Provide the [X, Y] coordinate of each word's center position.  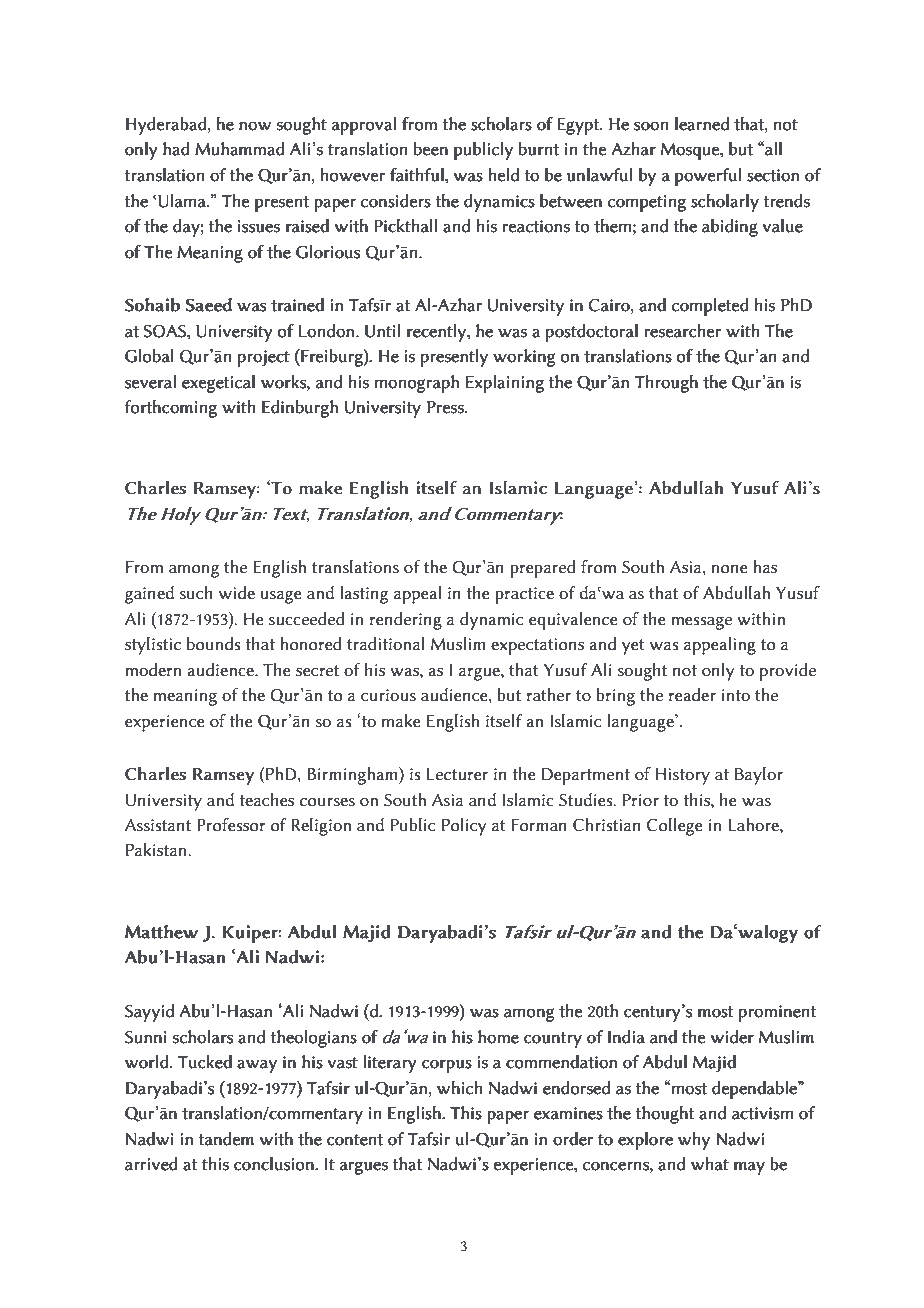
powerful [708, 177]
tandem [226, 1139]
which [459, 1088]
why [694, 1141]
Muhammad [240, 149]
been [431, 149]
